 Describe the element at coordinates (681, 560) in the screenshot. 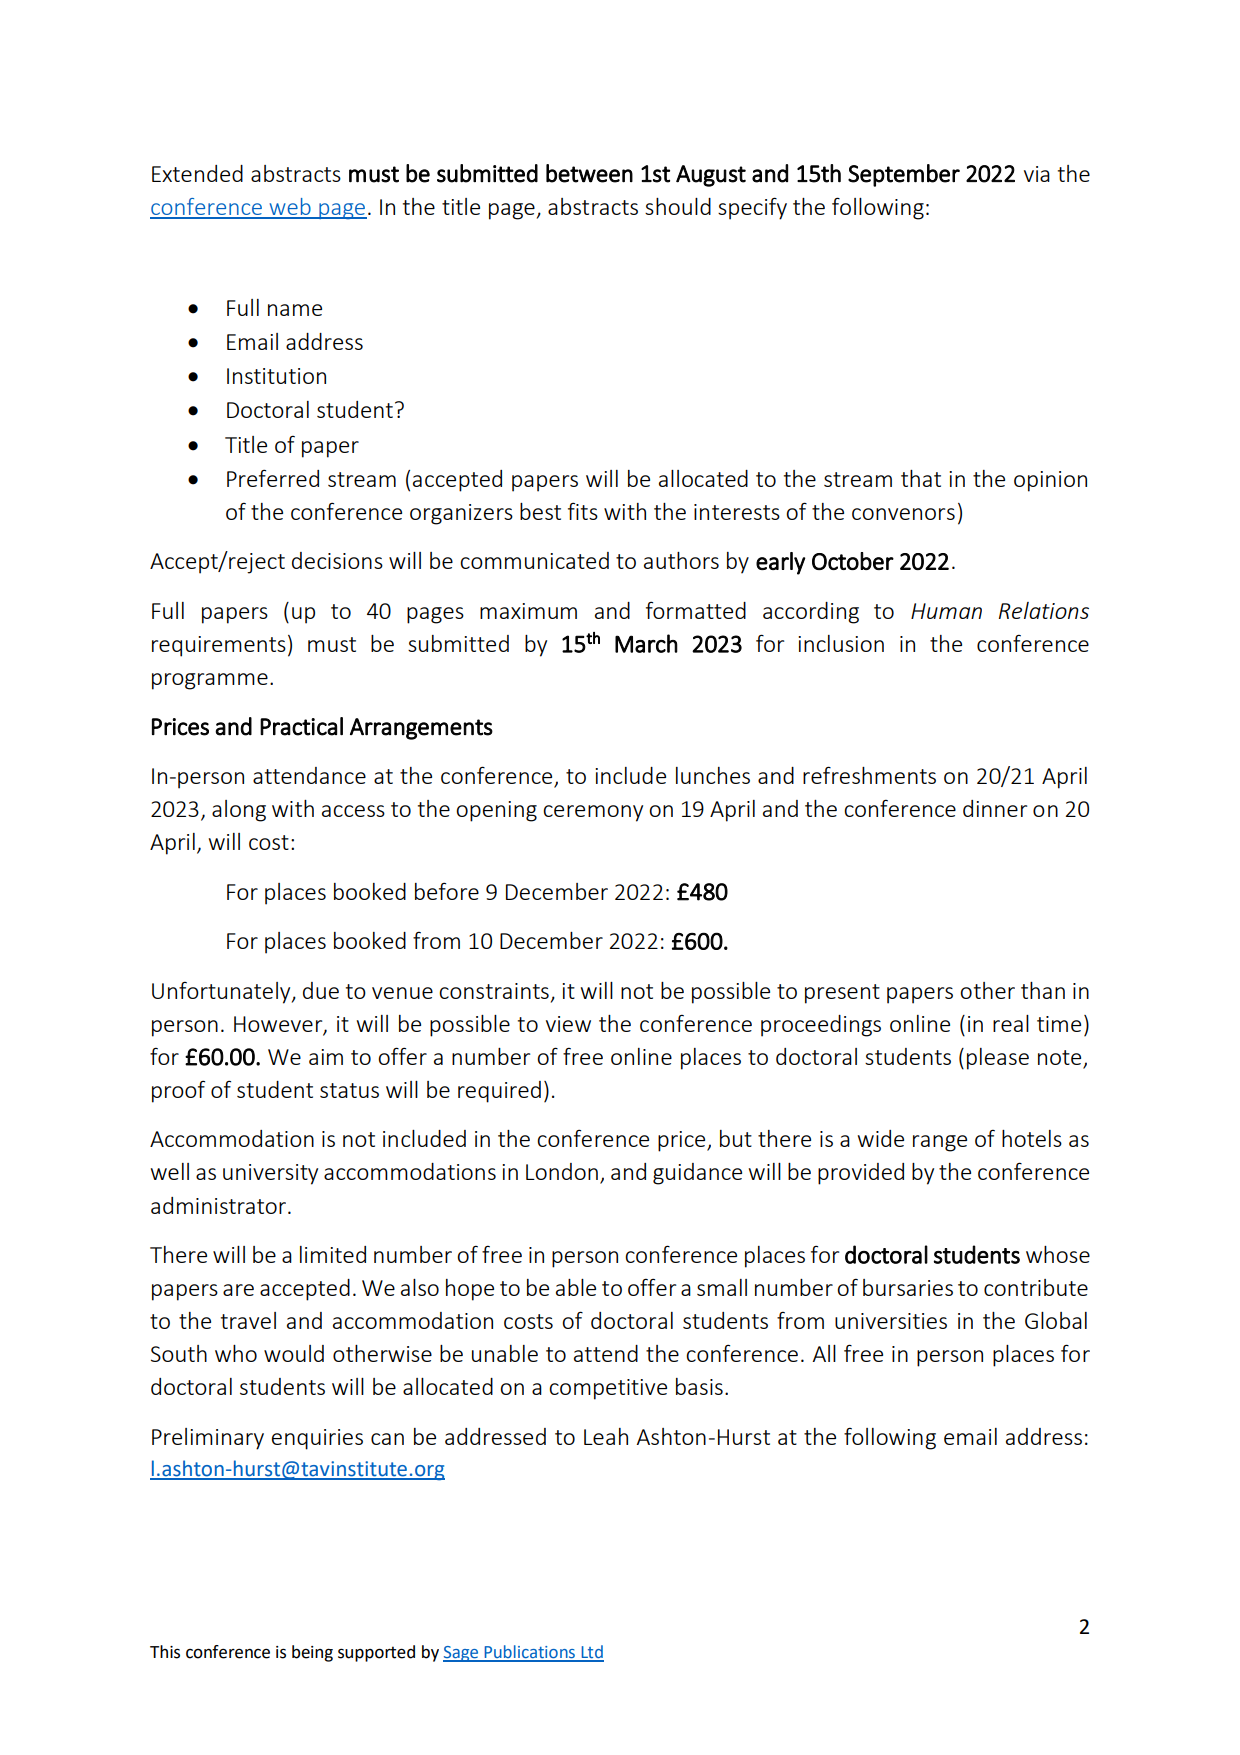

I see `authors` at that location.
